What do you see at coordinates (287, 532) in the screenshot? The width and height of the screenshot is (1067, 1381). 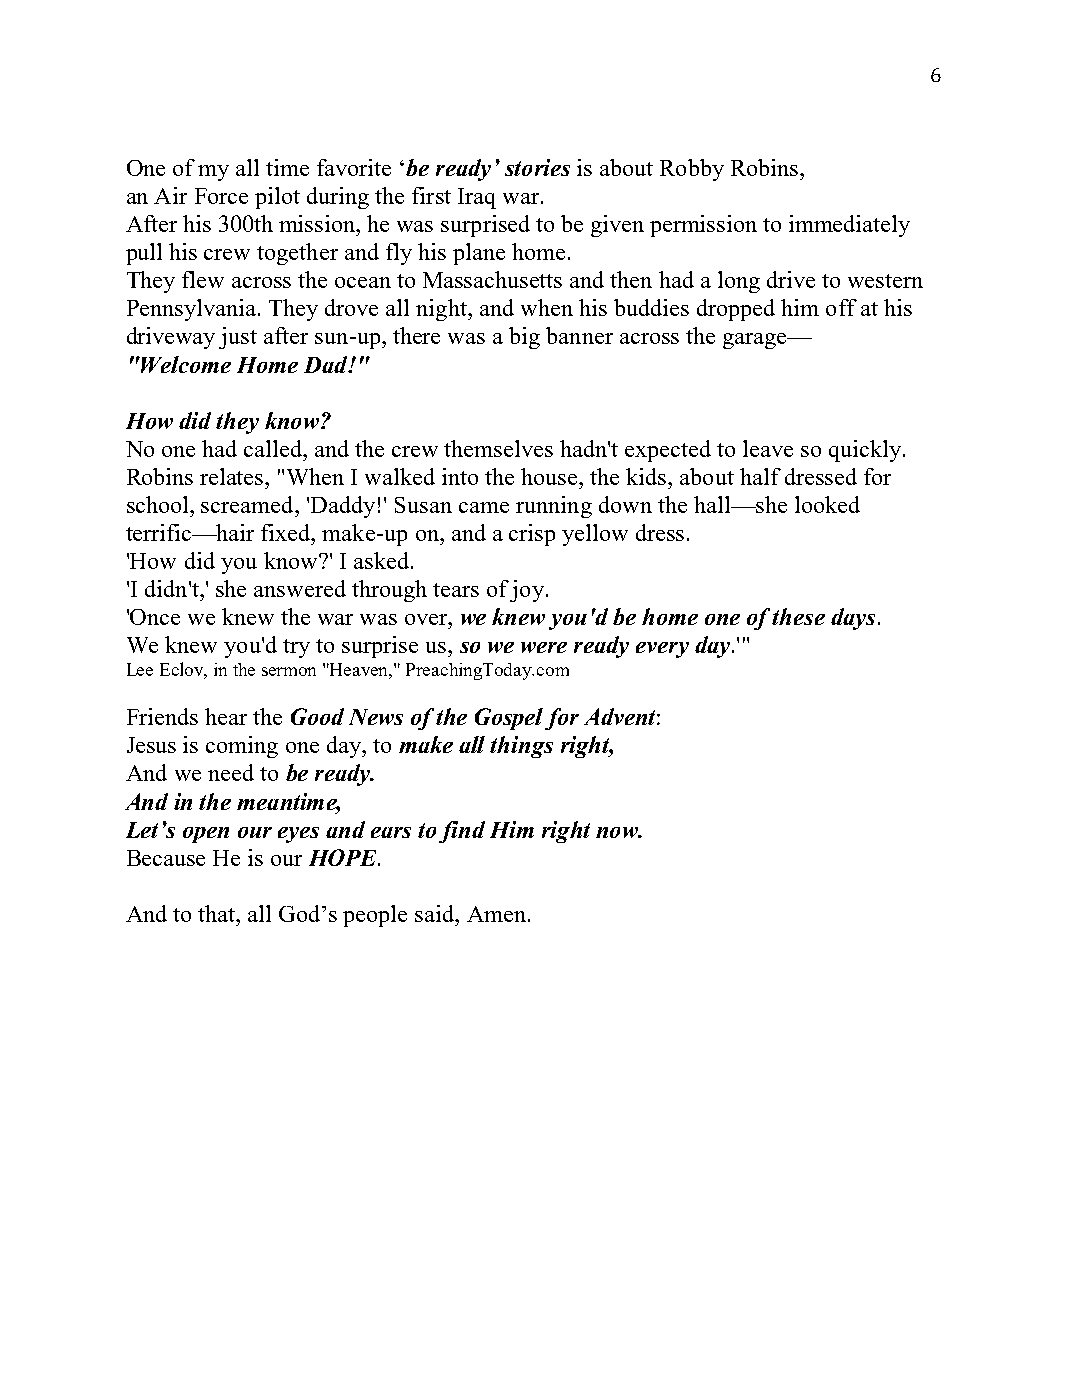 I see `fixed` at bounding box center [287, 532].
